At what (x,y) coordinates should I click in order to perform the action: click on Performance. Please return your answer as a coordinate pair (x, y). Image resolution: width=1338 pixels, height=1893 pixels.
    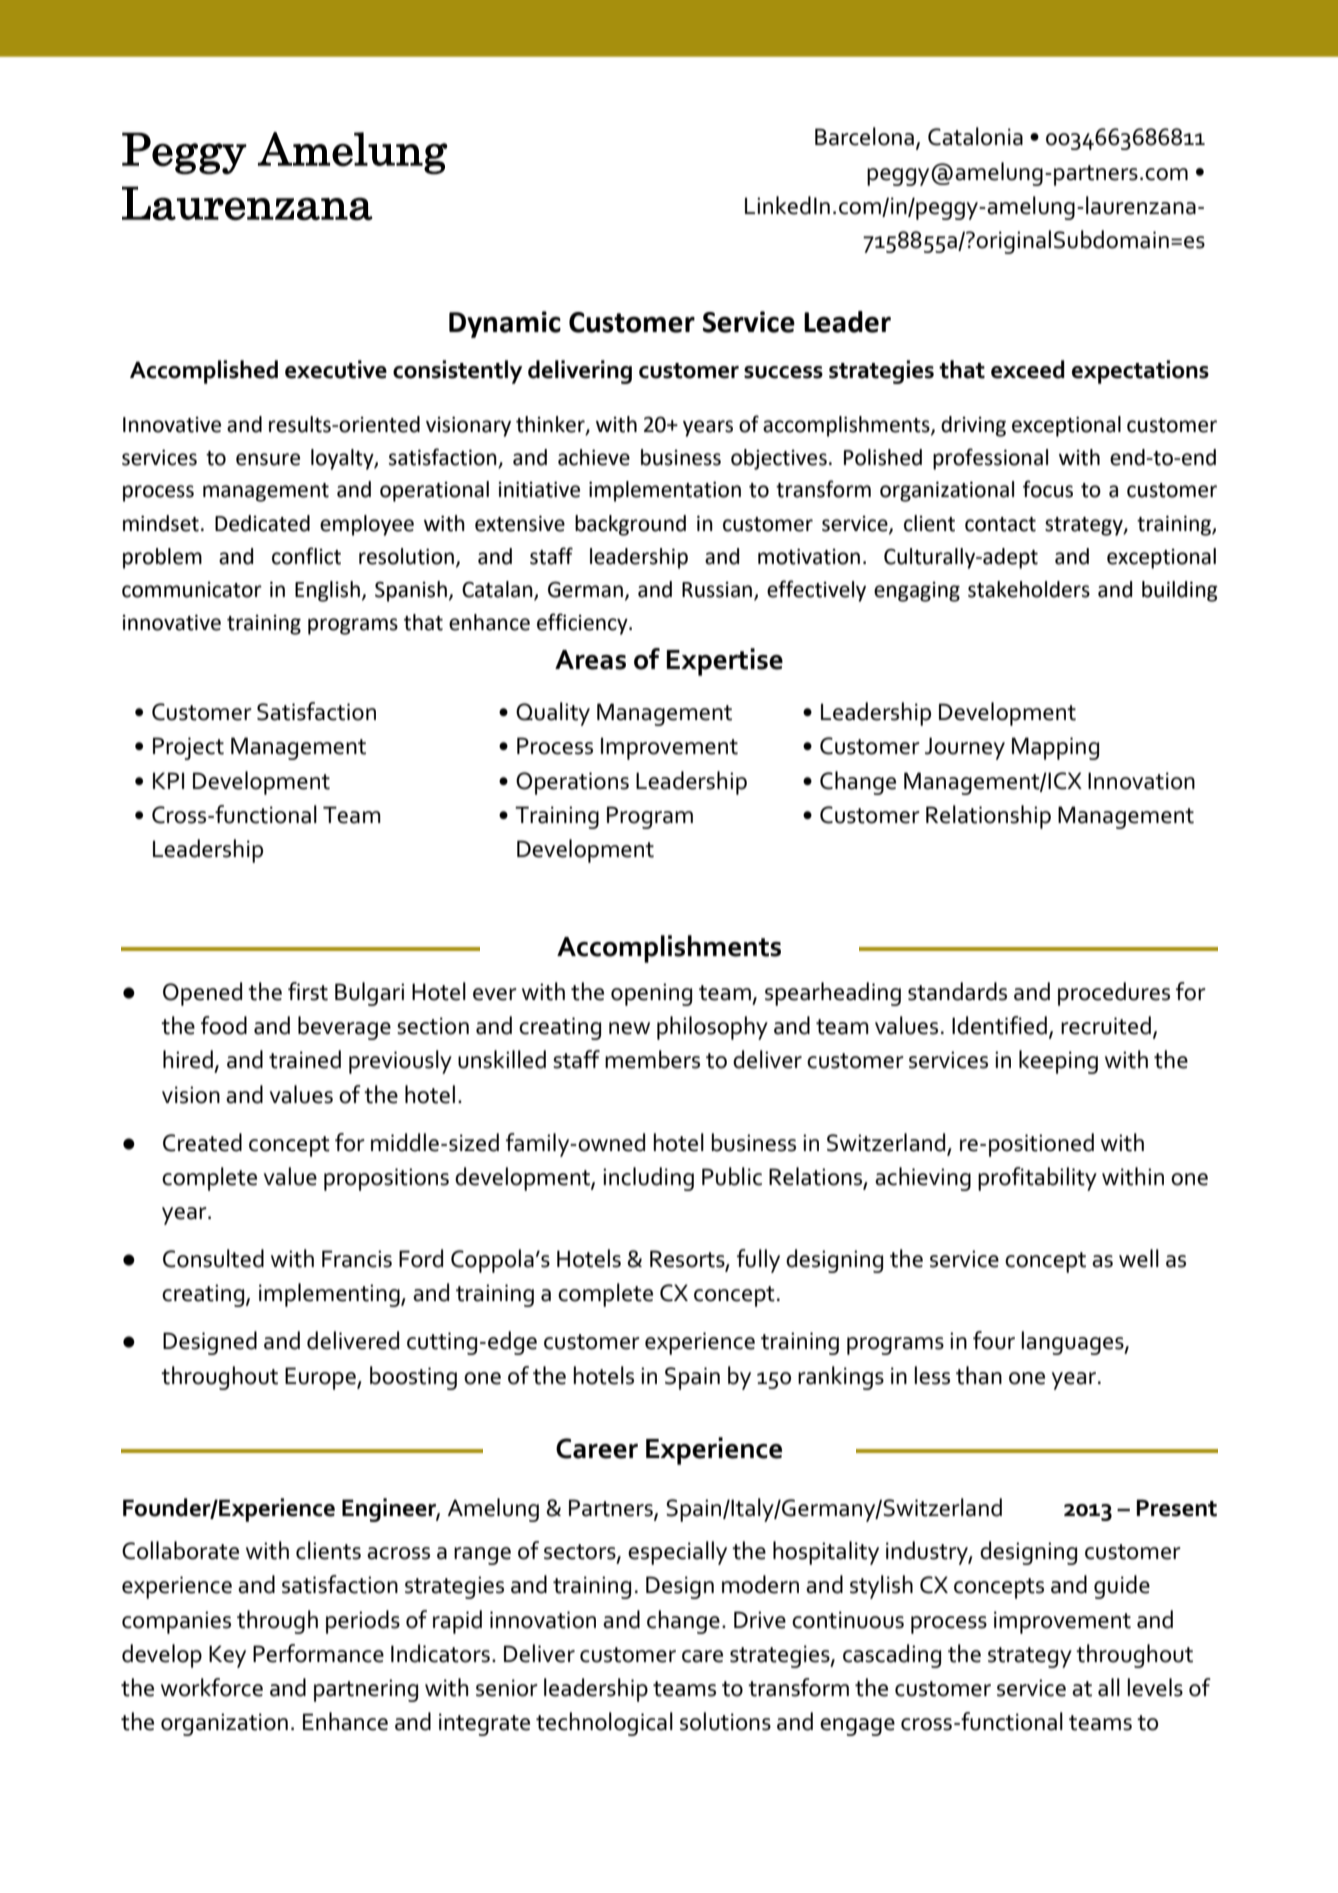
    Looking at the image, I should click on (318, 1653).
